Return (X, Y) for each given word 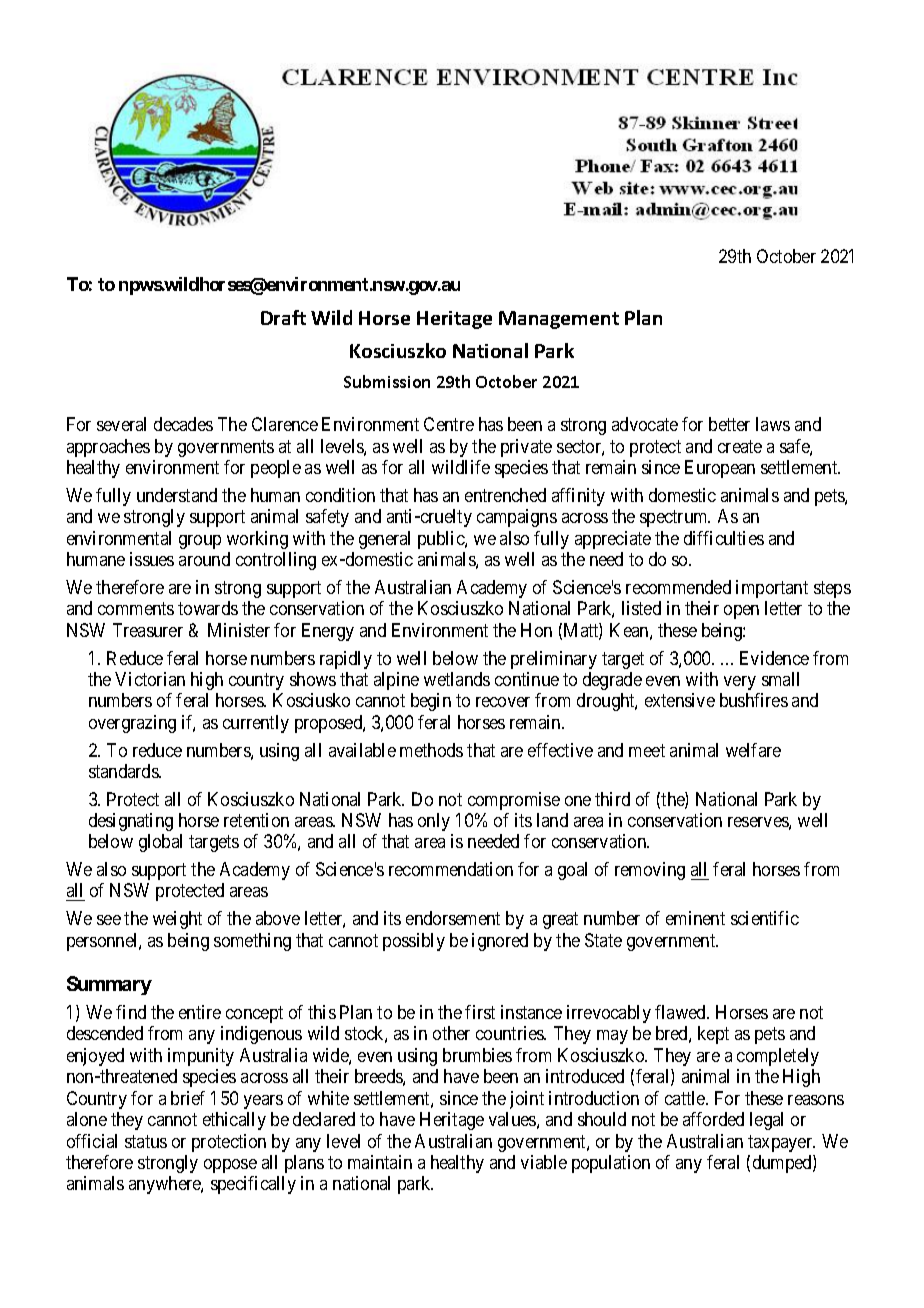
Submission (387, 381)
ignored (500, 942)
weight (177, 920)
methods (431, 750)
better (729, 424)
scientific (765, 918)
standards (124, 771)
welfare (753, 750)
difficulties (724, 538)
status (146, 1141)
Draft (283, 317)
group (200, 542)
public (442, 540)
